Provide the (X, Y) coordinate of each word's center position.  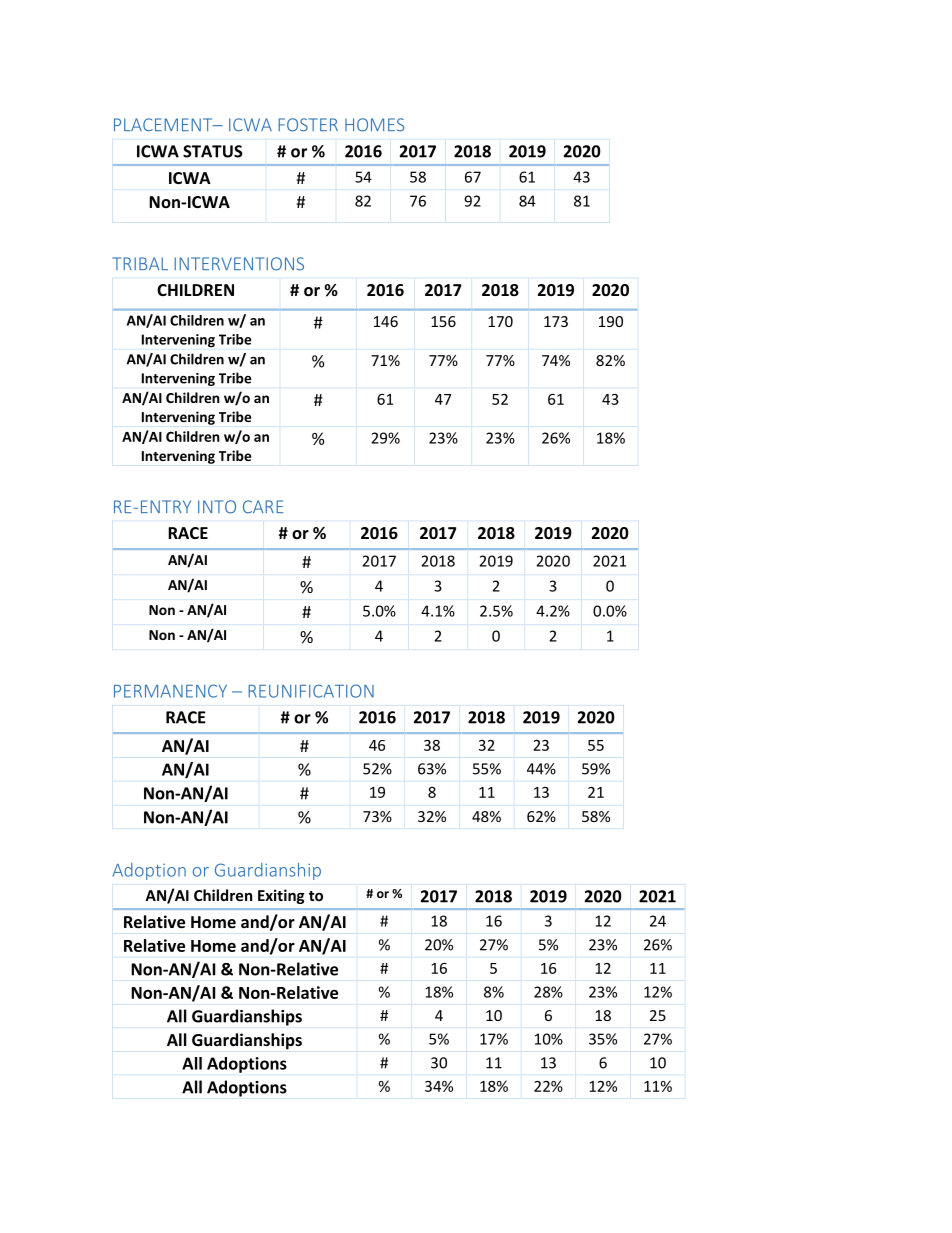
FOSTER (308, 125)
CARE (263, 506)
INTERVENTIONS (239, 264)
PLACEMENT (164, 125)
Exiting (281, 896)
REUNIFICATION (311, 691)
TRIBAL (140, 263)
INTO (217, 507)
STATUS (213, 151)
